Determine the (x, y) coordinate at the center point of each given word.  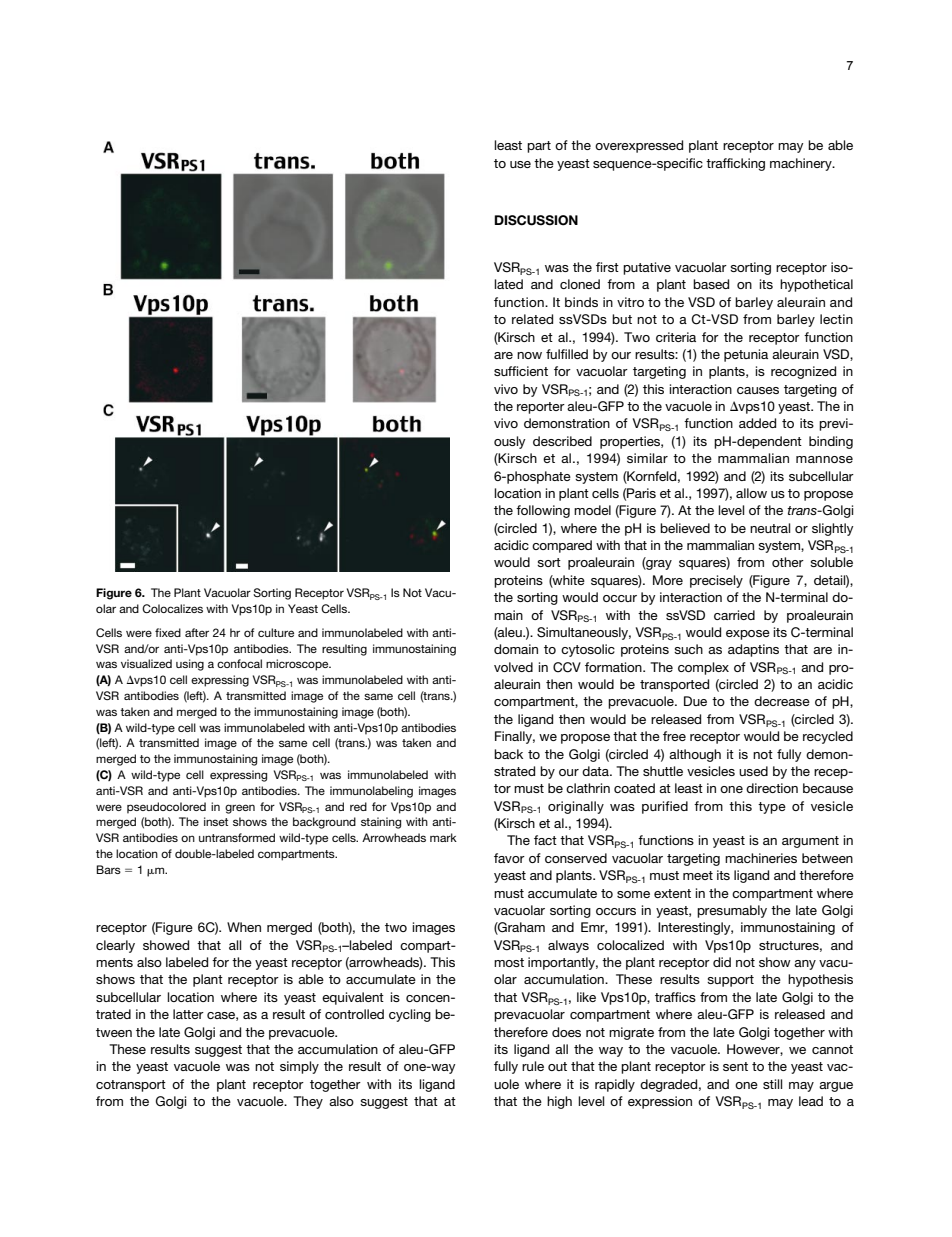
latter (188, 1014)
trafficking (735, 164)
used (753, 771)
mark (443, 837)
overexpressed (639, 146)
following (543, 511)
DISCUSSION (536, 220)
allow (751, 493)
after (197, 632)
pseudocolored (166, 808)
